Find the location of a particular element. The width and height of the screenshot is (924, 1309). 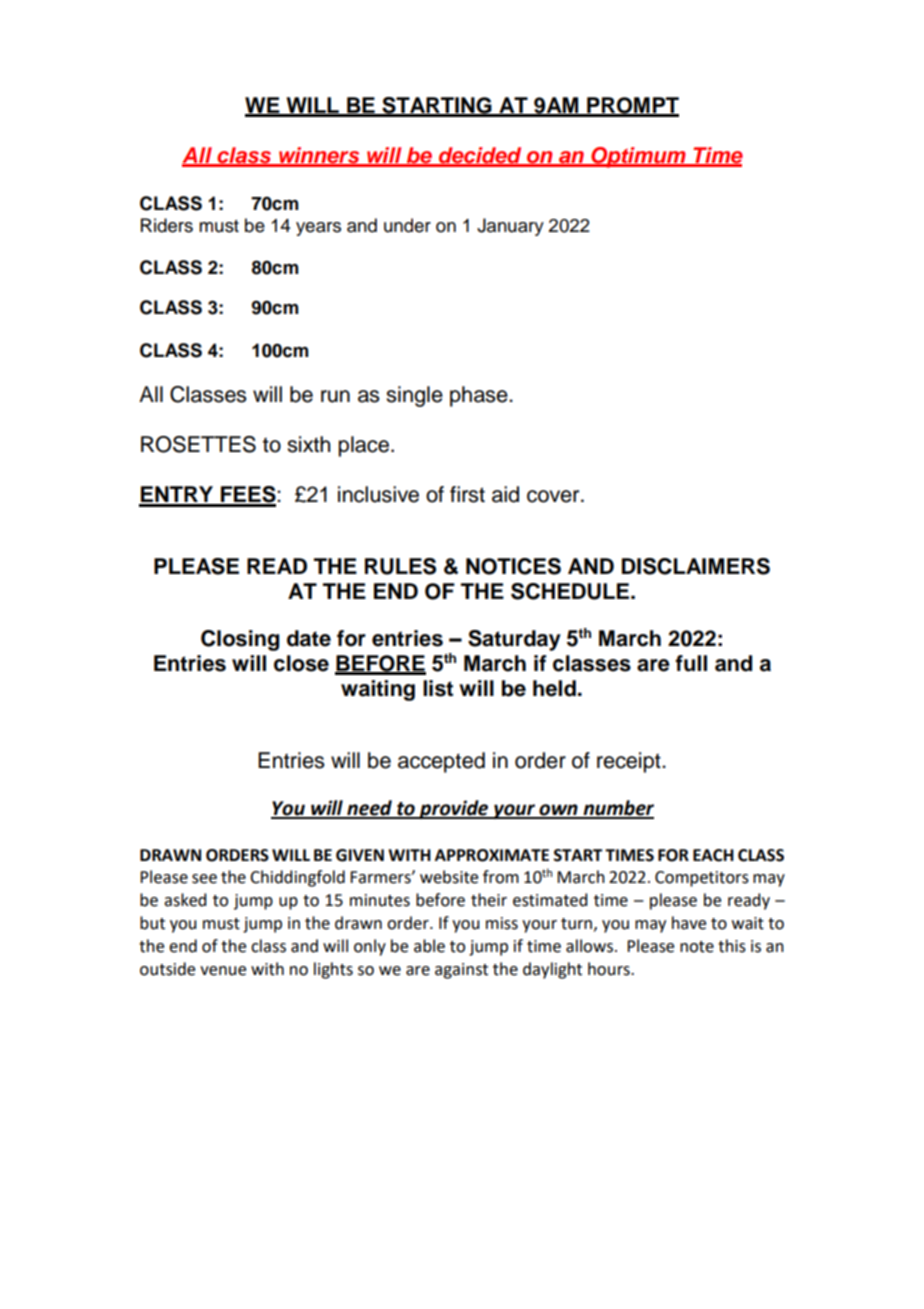

single is located at coordinates (414, 396).
